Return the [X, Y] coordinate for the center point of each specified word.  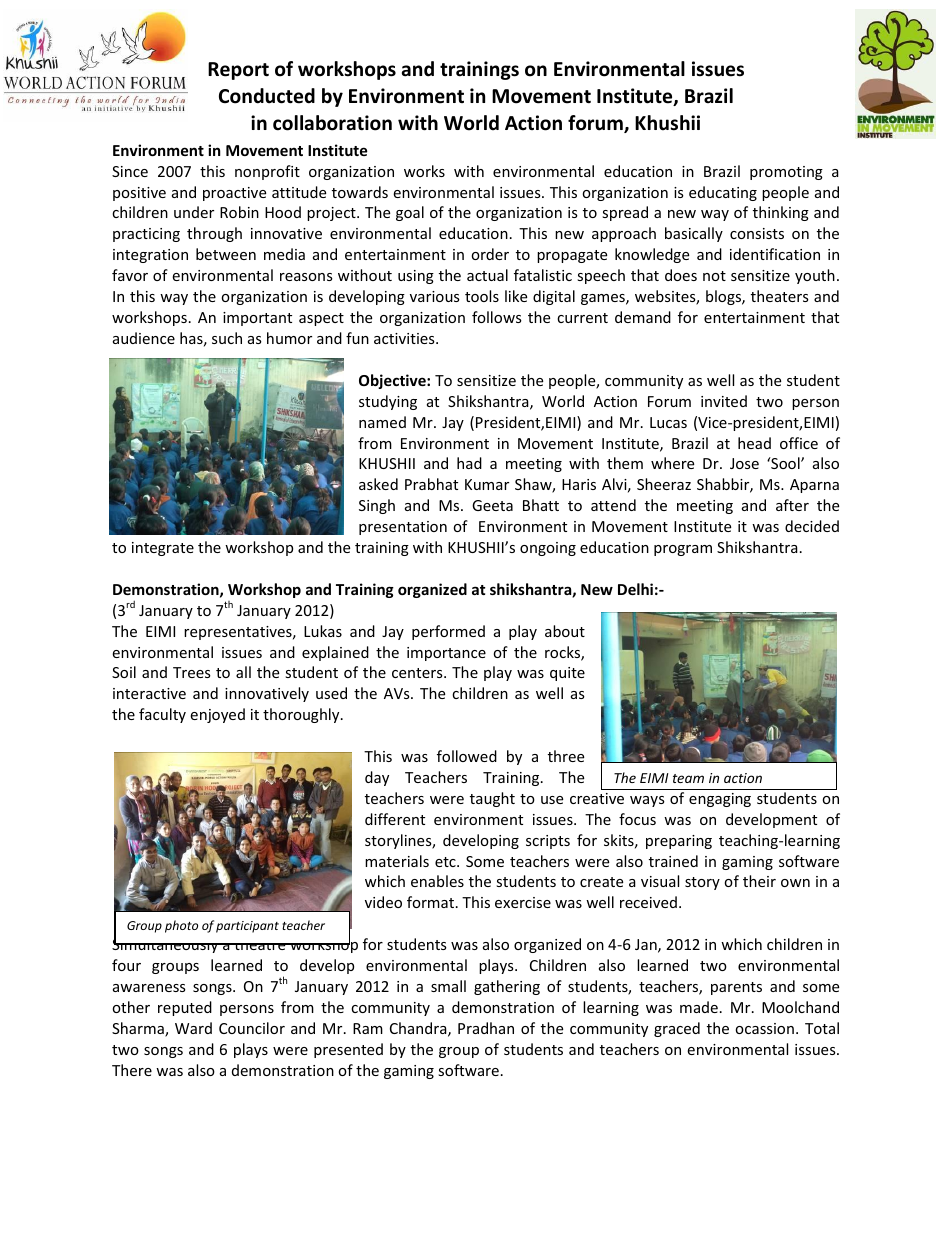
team [688, 778]
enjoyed [217, 715]
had [469, 463]
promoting [786, 173]
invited [724, 401]
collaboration [332, 123]
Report [238, 71]
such [227, 338]
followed [467, 756]
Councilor [252, 1028]
